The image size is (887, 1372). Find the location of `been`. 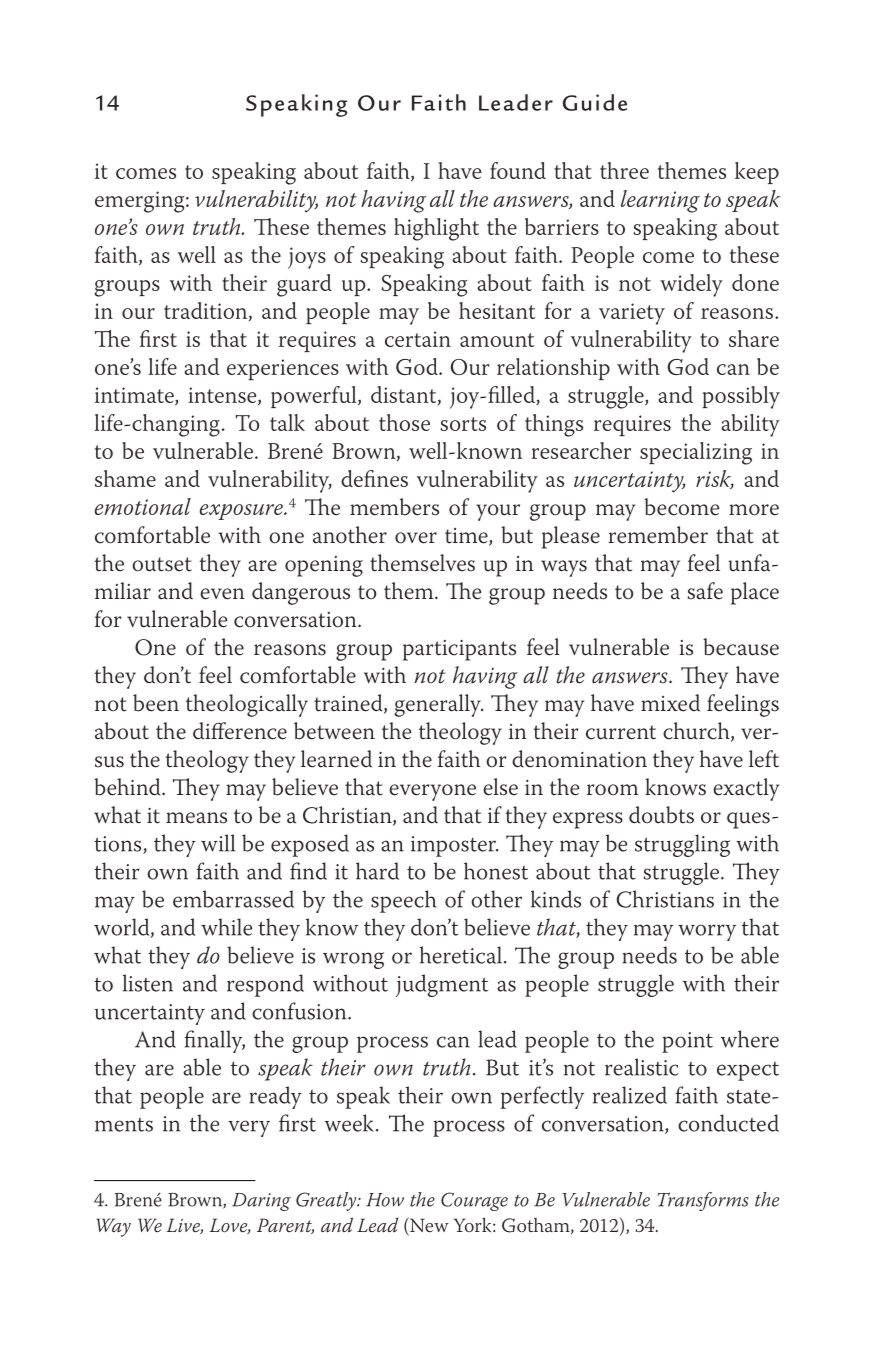

been is located at coordinates (156, 703).
